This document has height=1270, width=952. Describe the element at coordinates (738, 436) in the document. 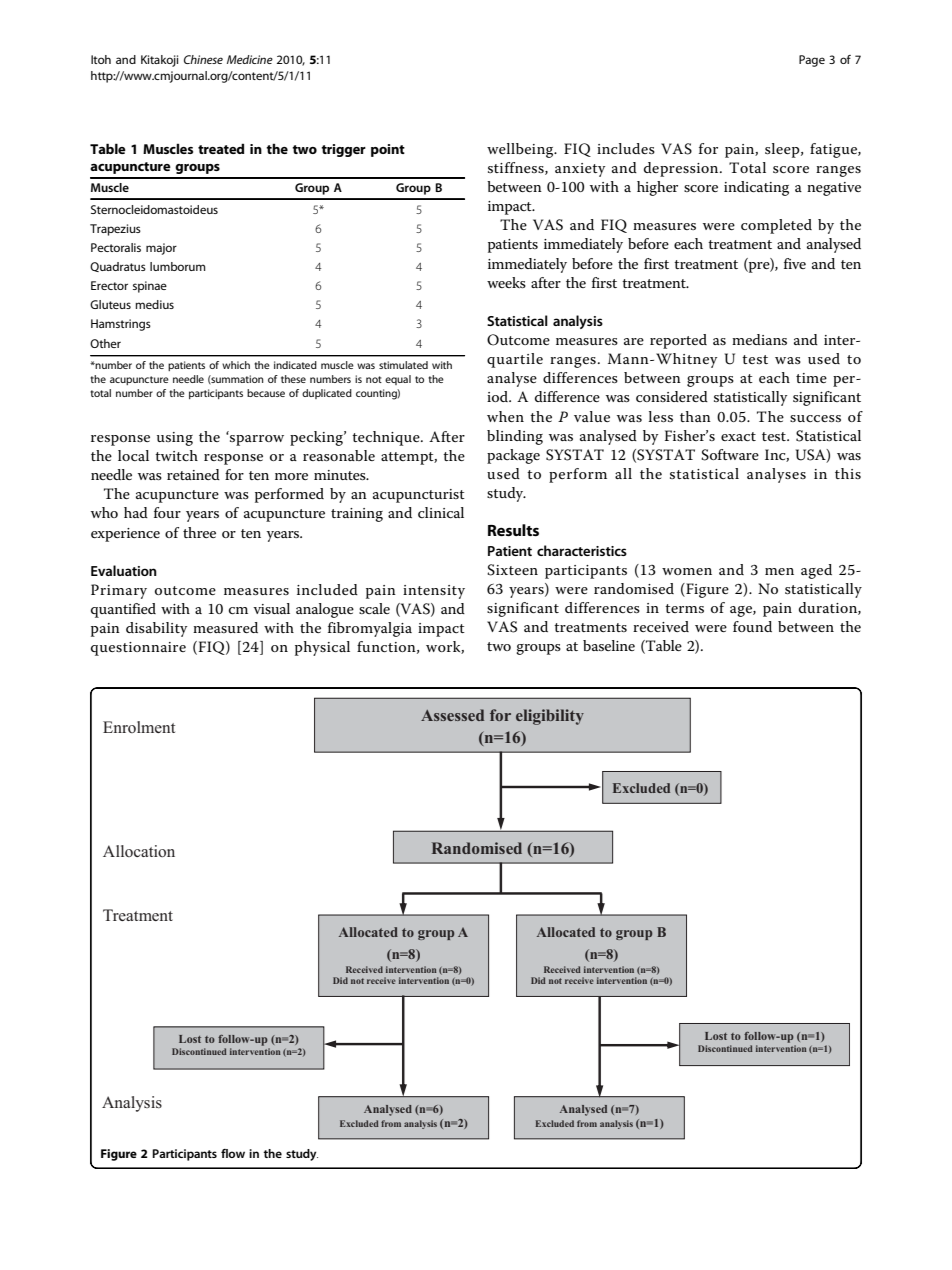

I see `exact` at that location.
